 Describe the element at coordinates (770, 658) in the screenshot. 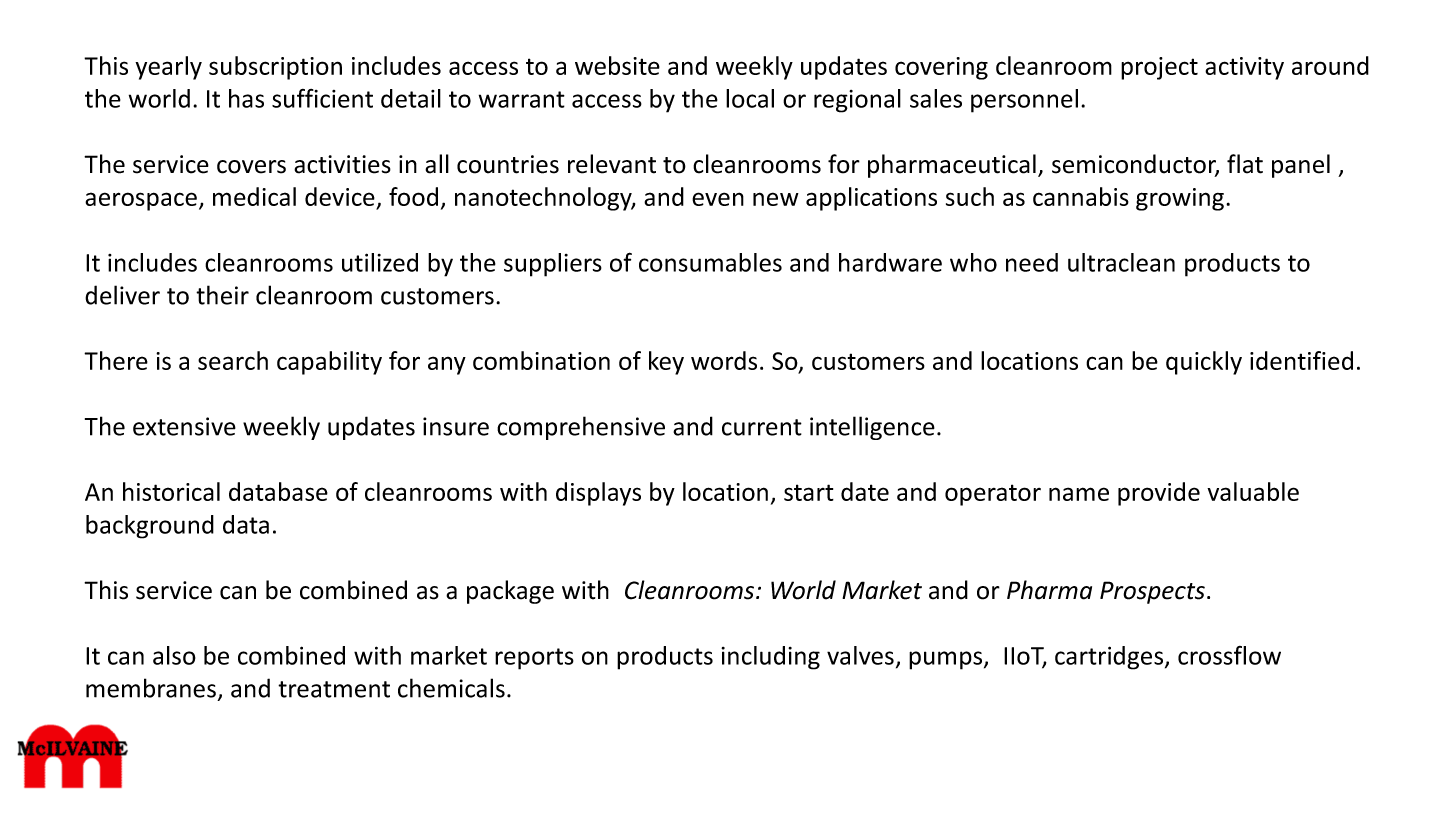

I see `including` at that location.
